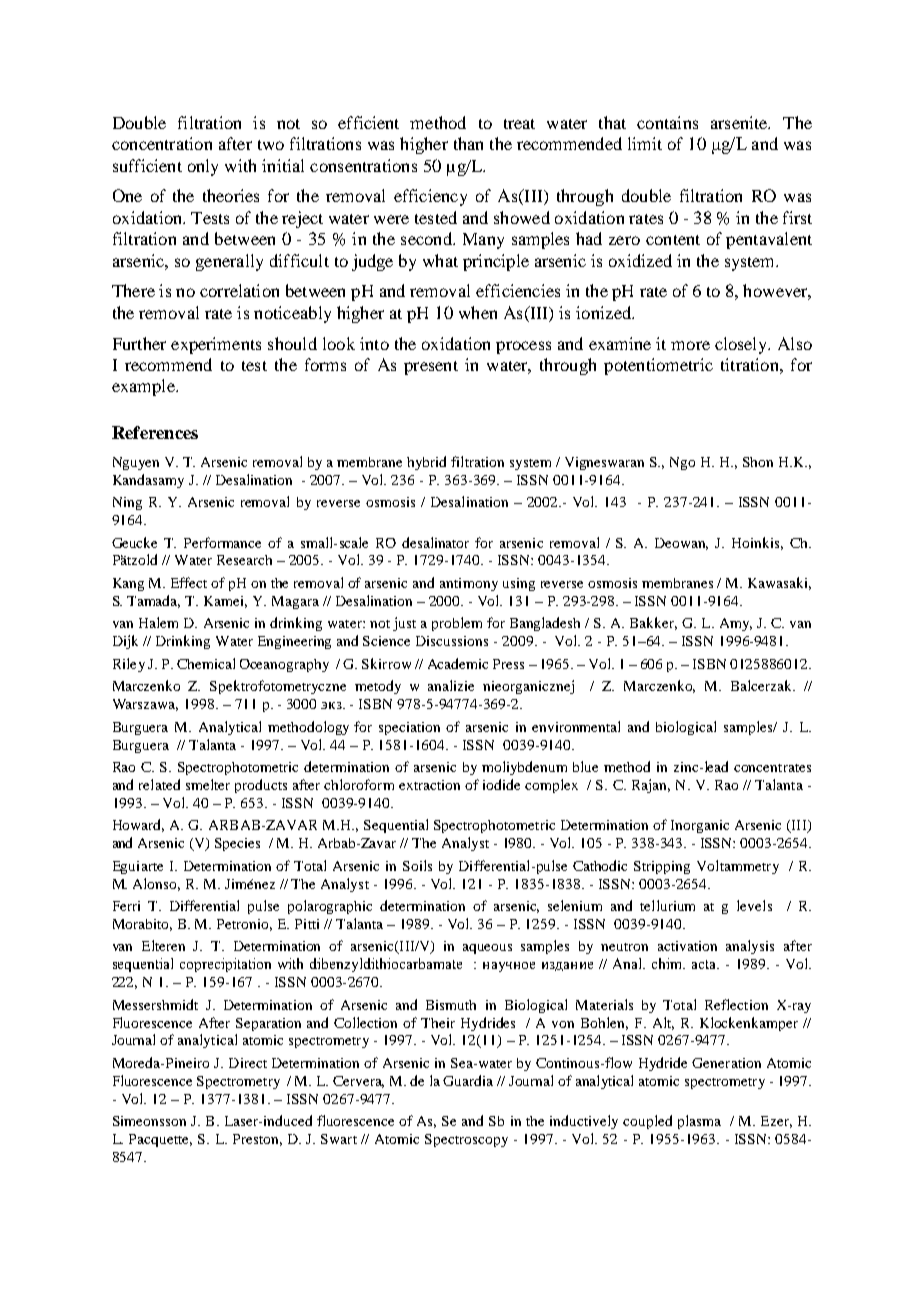 The height and width of the screenshot is (1308, 924). Describe the element at coordinates (248, 1063) in the screenshot. I see `Direct` at that location.
